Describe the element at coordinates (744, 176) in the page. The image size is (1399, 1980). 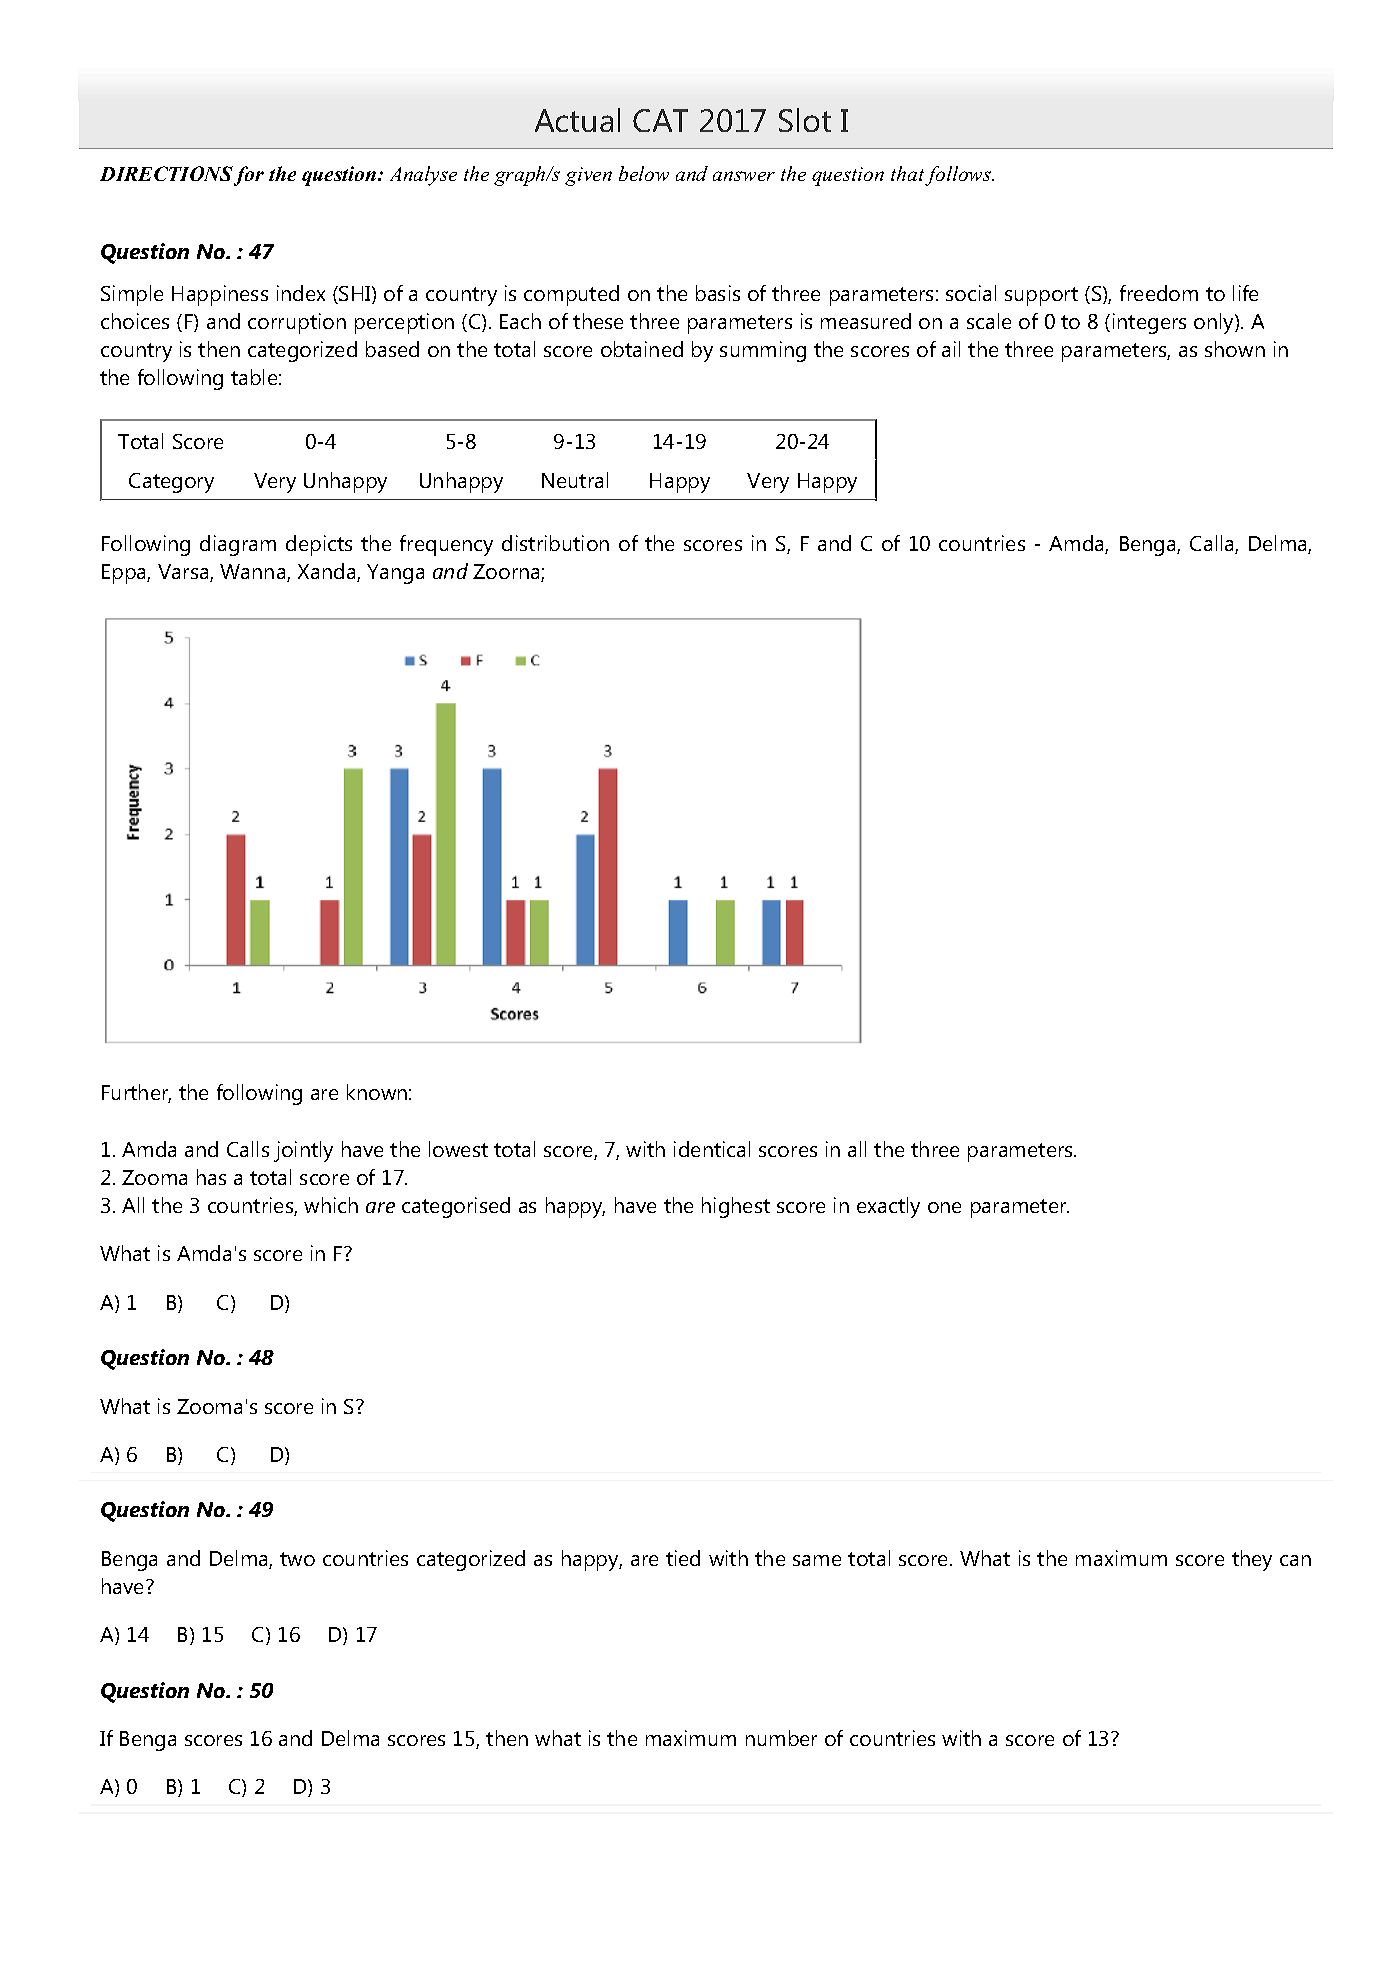
I see `answer` at that location.
